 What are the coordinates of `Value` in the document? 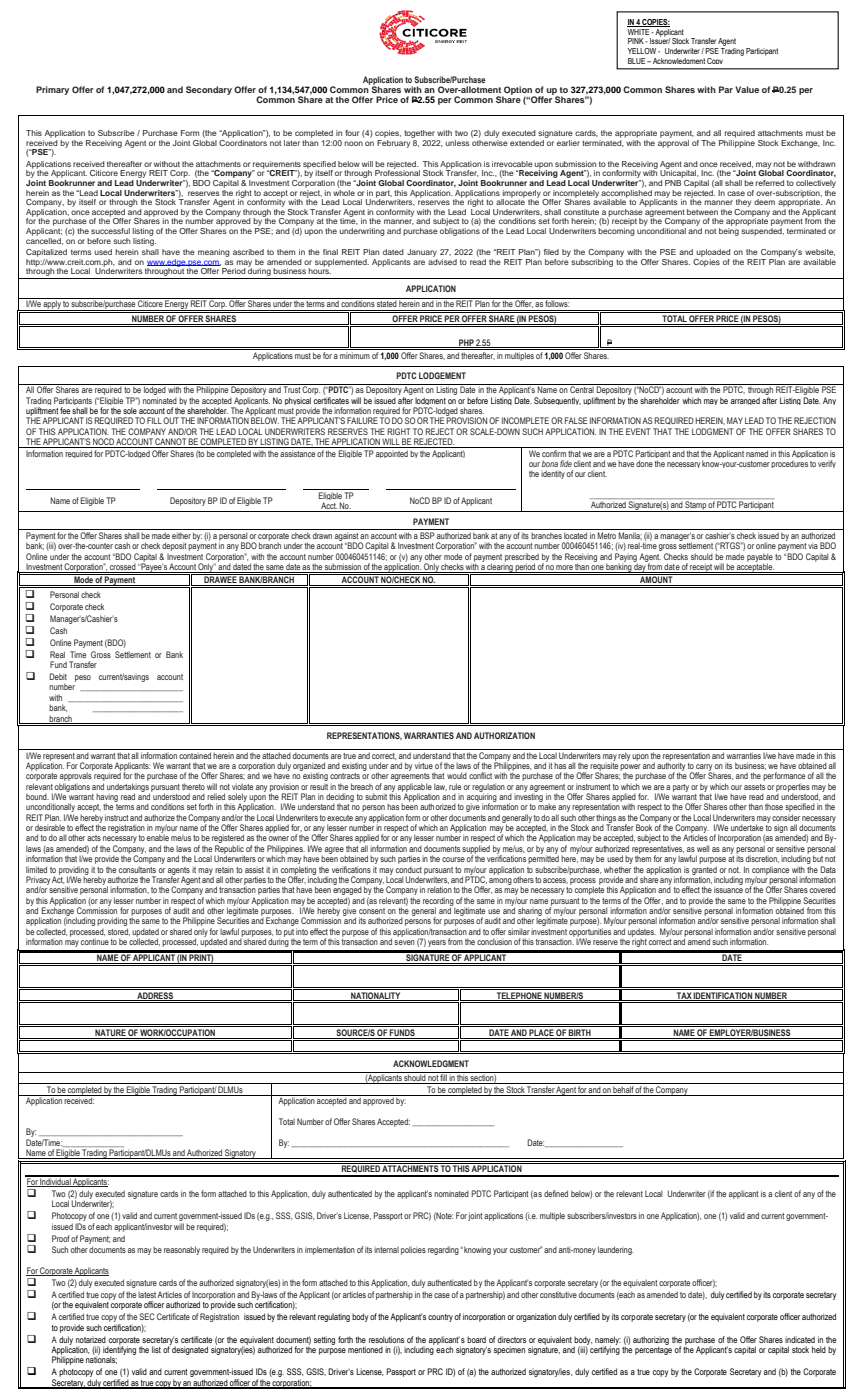 It's located at (747, 89).
